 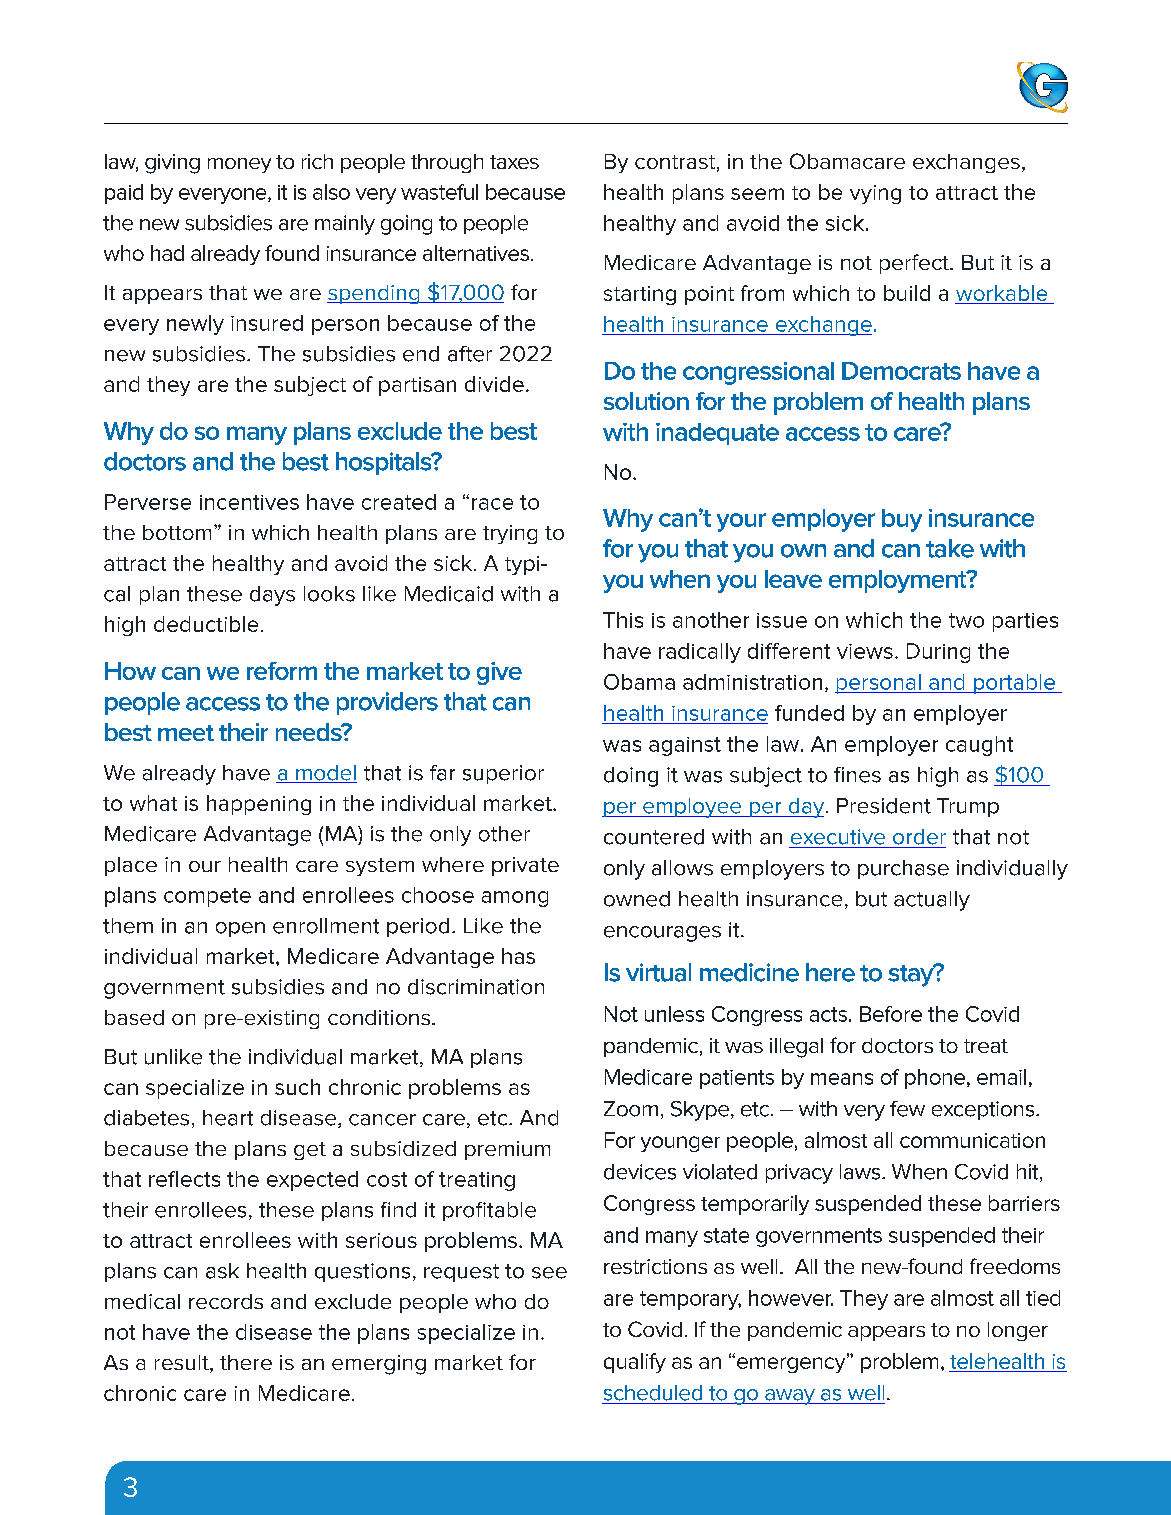 I want to click on vying, so click(x=875, y=194).
